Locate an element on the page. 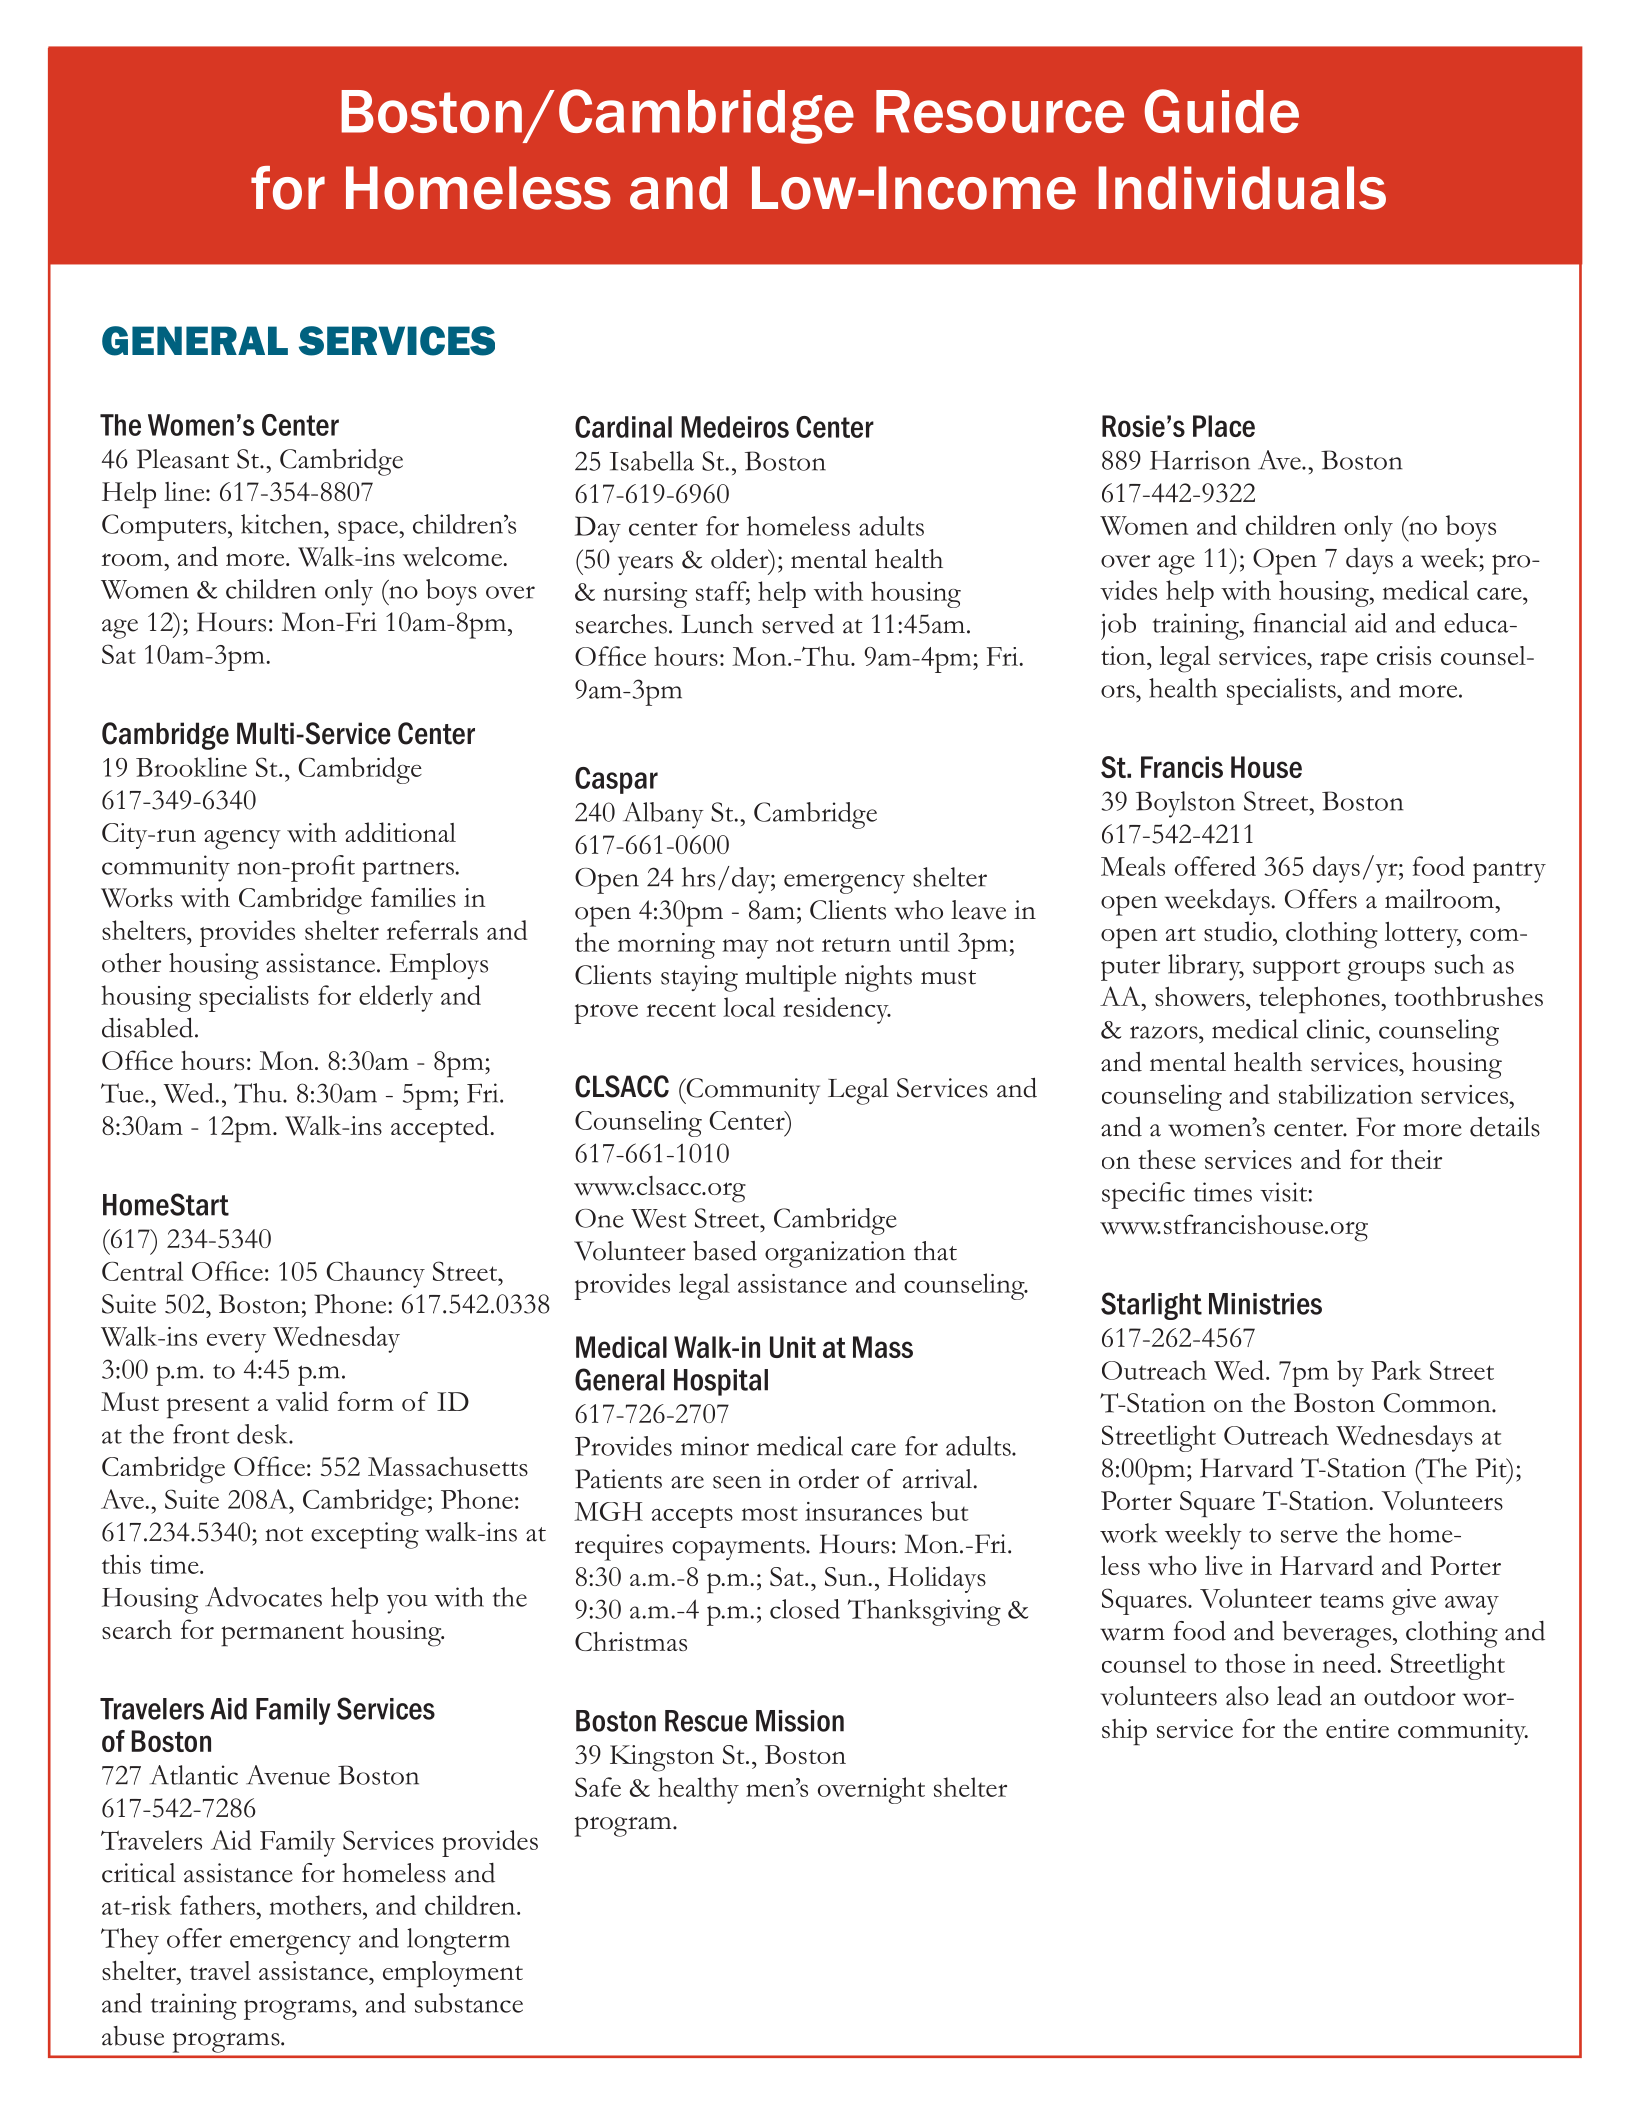 The height and width of the document is (2106, 1627). Individuals is located at coordinates (1242, 188).
